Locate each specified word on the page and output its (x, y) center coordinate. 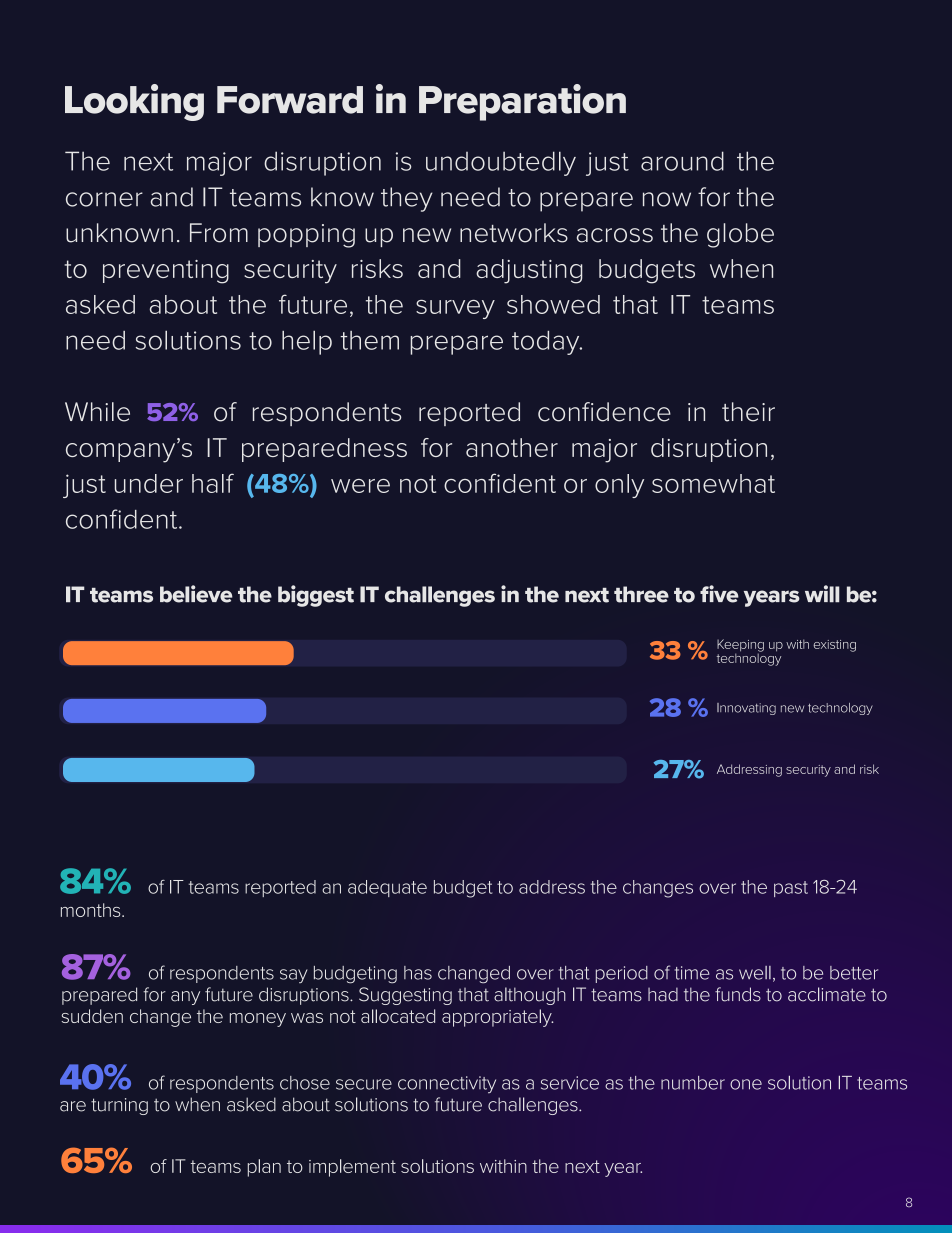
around (682, 161)
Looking (134, 102)
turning (119, 1106)
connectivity (447, 1085)
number (693, 1083)
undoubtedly (501, 163)
